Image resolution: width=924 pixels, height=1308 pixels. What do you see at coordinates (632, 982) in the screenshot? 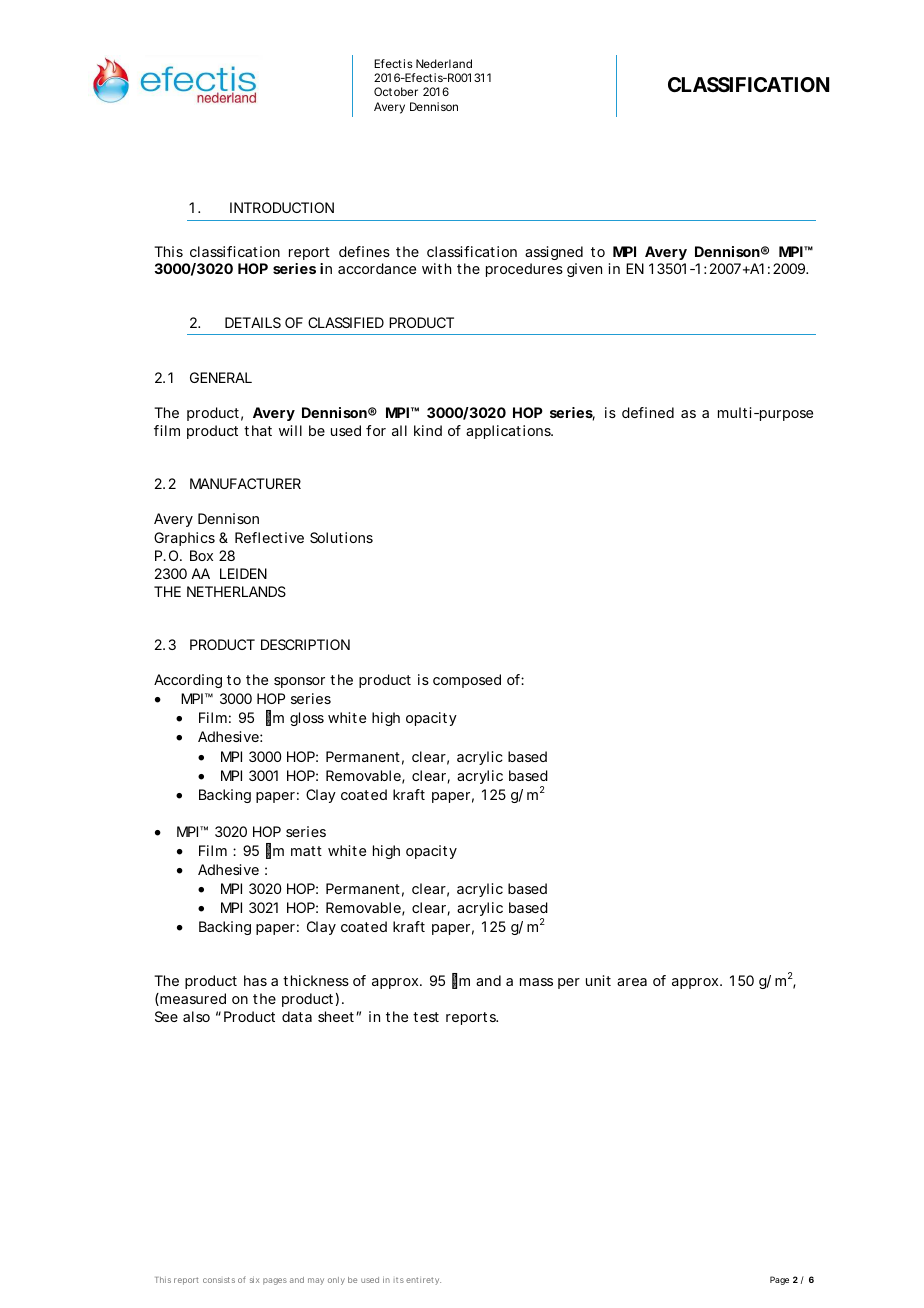
I see `area` at bounding box center [632, 982].
